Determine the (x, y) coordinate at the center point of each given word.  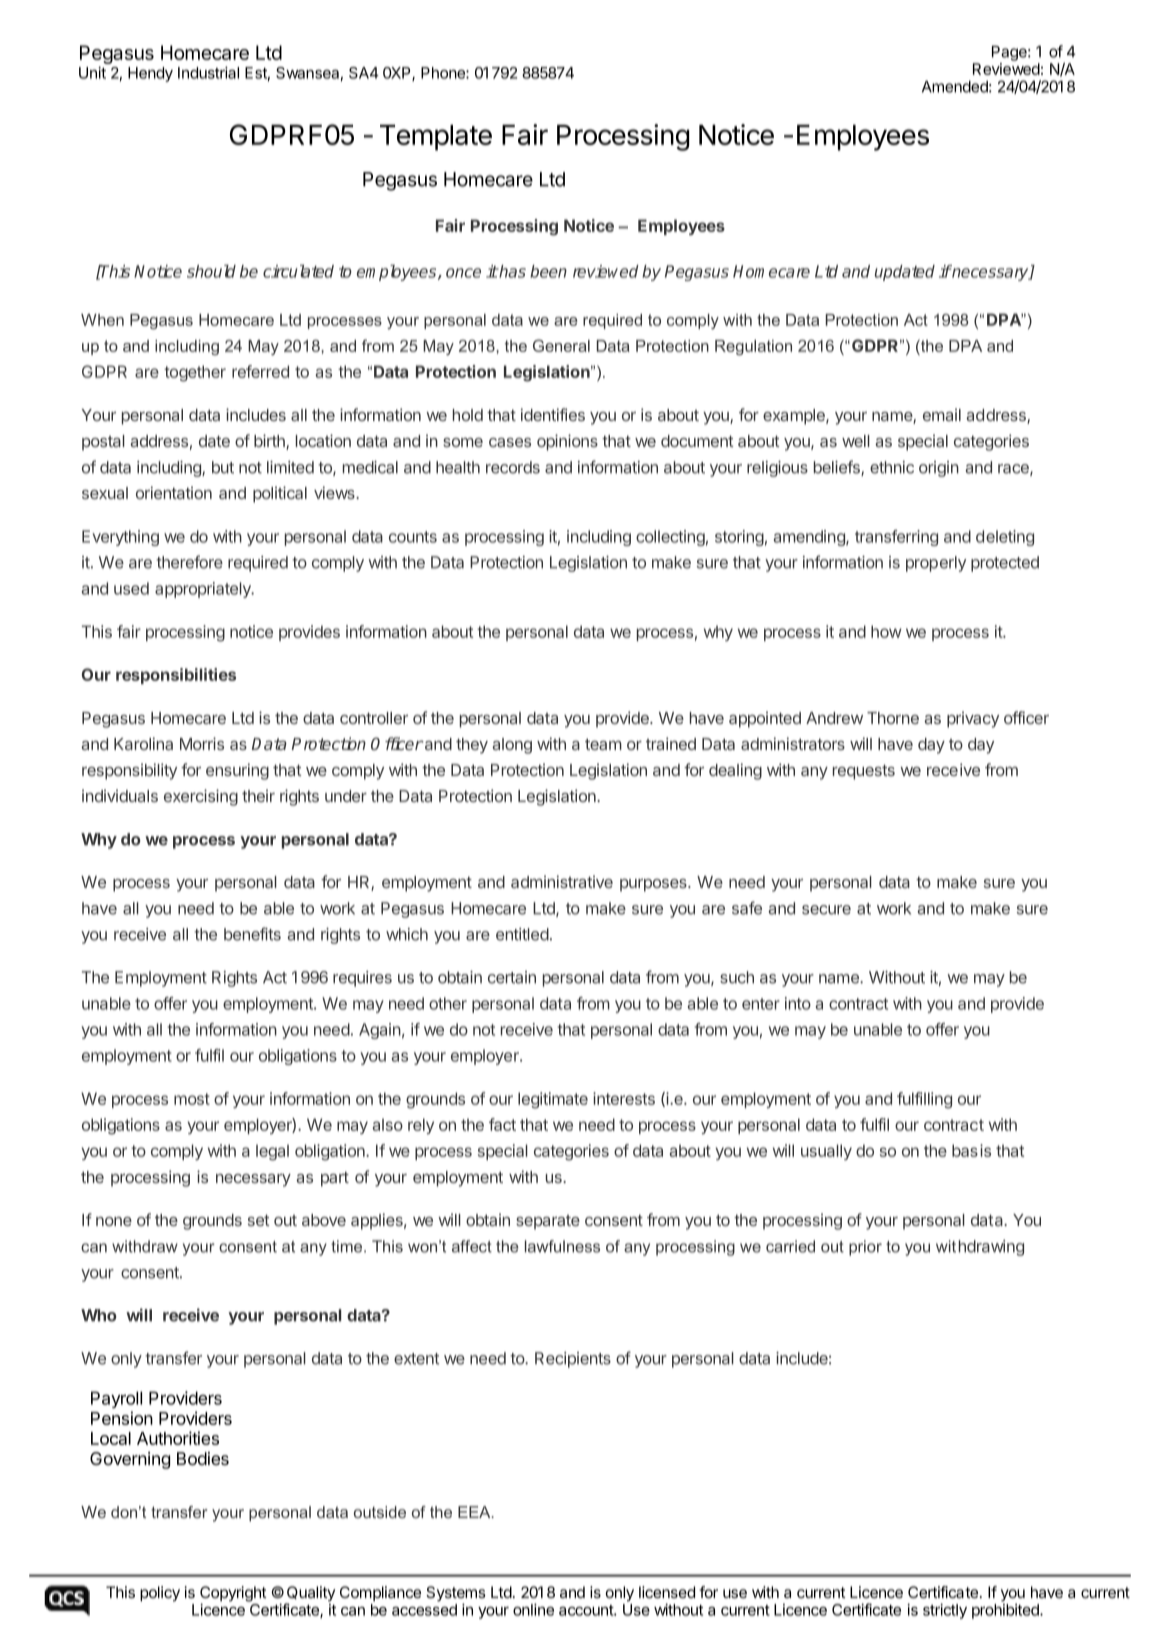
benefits (252, 934)
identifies (553, 414)
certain (512, 977)
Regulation (753, 347)
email (942, 414)
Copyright (233, 1595)
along (512, 746)
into (798, 1003)
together (195, 373)
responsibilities (176, 676)
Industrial (208, 72)
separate (548, 1222)
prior (865, 1248)
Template (436, 138)
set (258, 1220)
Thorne (893, 718)
